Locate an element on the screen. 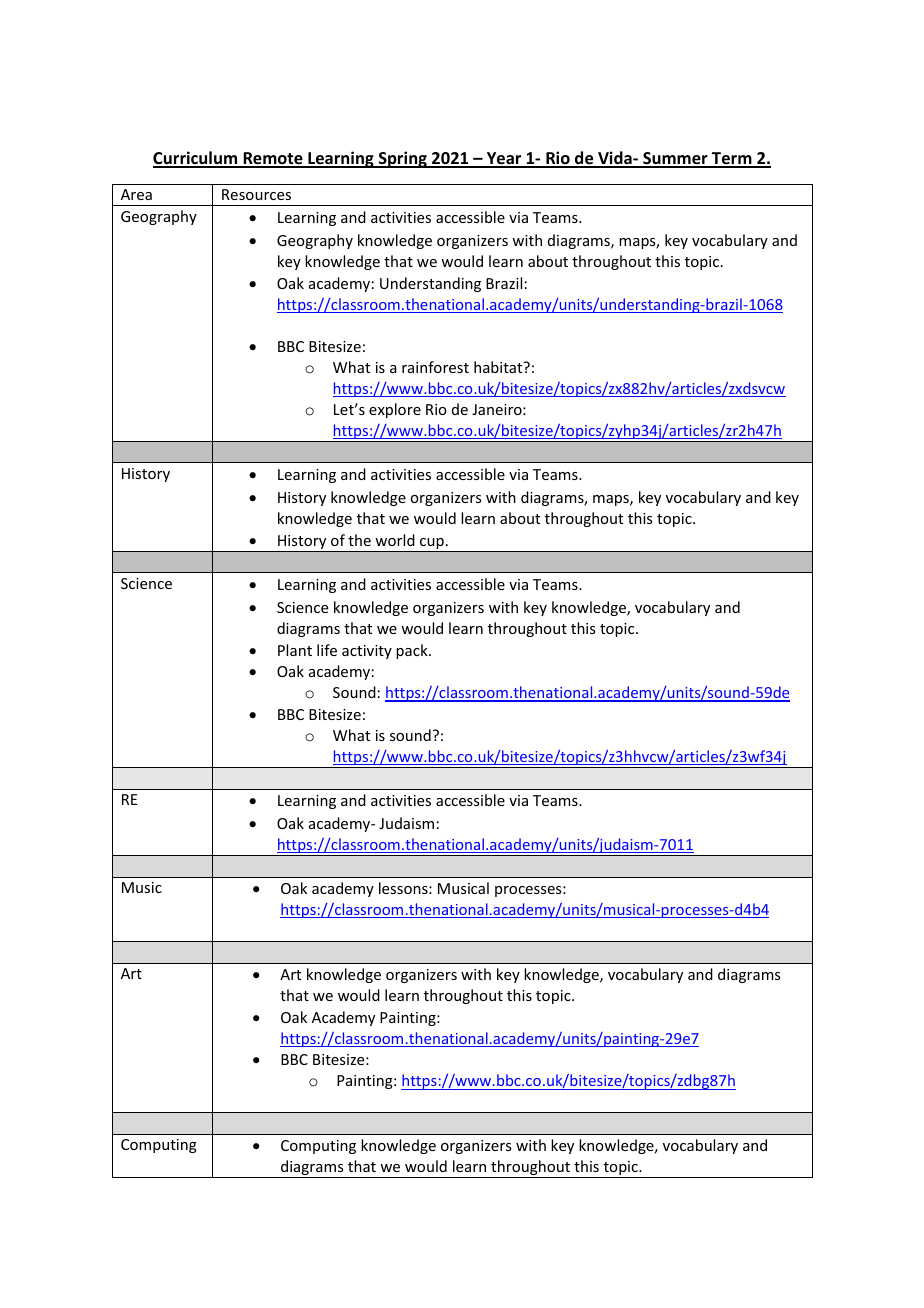  pack is located at coordinates (413, 651).
